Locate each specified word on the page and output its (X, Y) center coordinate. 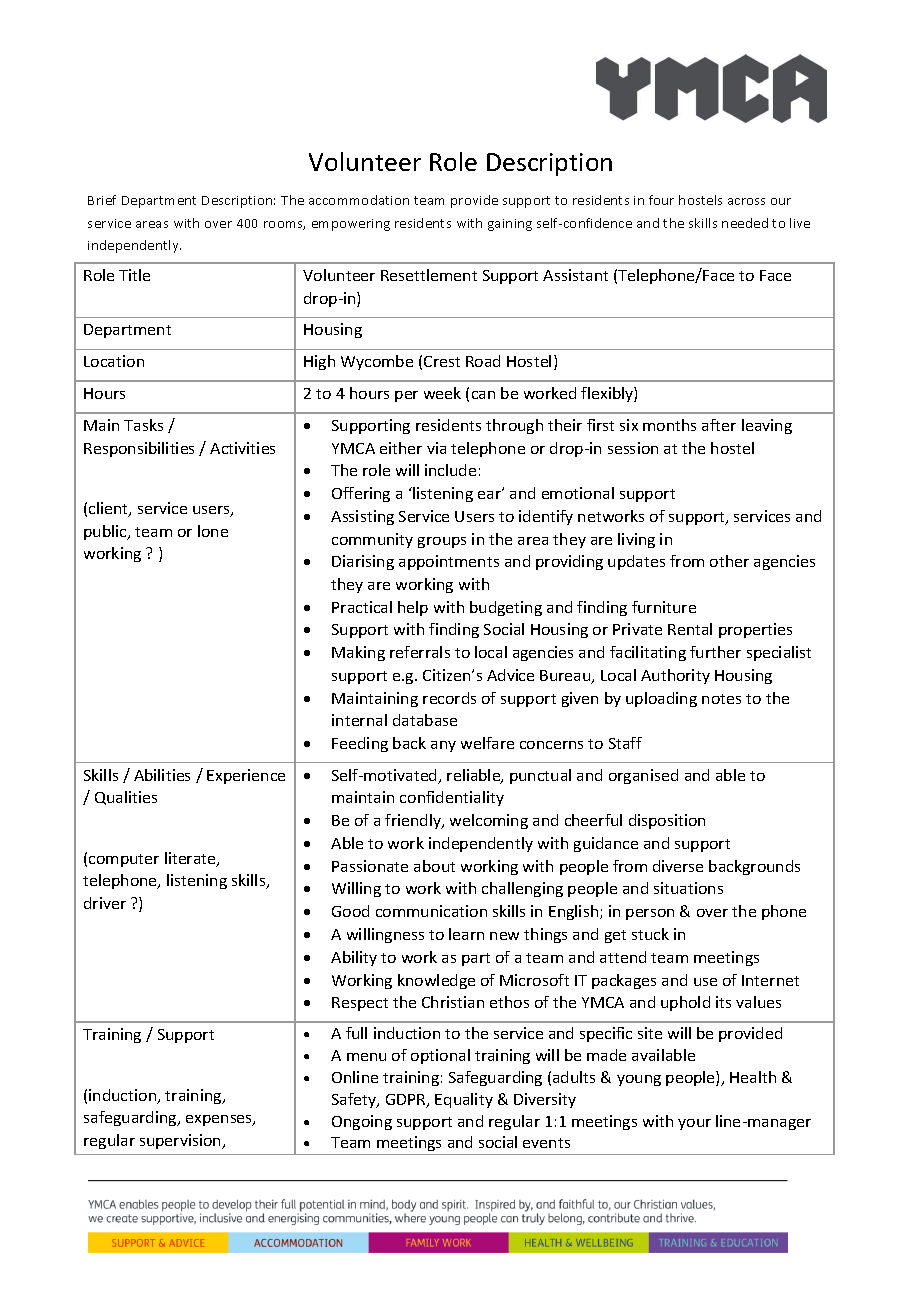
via (436, 448)
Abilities (162, 775)
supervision (181, 1141)
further (715, 652)
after (719, 425)
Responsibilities (139, 449)
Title (134, 275)
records (449, 698)
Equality (464, 1100)
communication (431, 911)
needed (745, 223)
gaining (510, 225)
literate (191, 859)
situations (688, 888)
